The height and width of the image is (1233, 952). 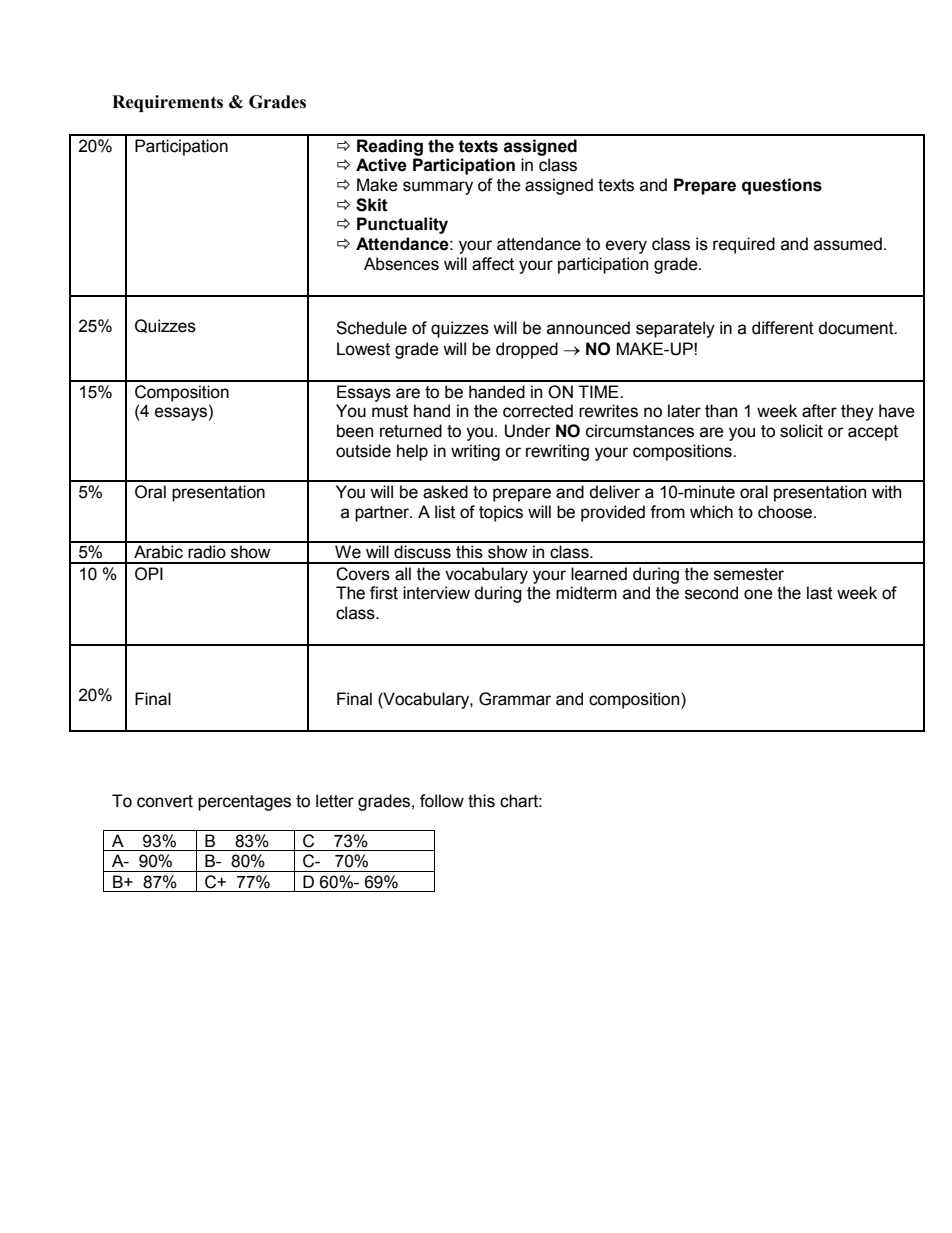 What do you see at coordinates (371, 328) in the image?
I see `Schedule` at bounding box center [371, 328].
